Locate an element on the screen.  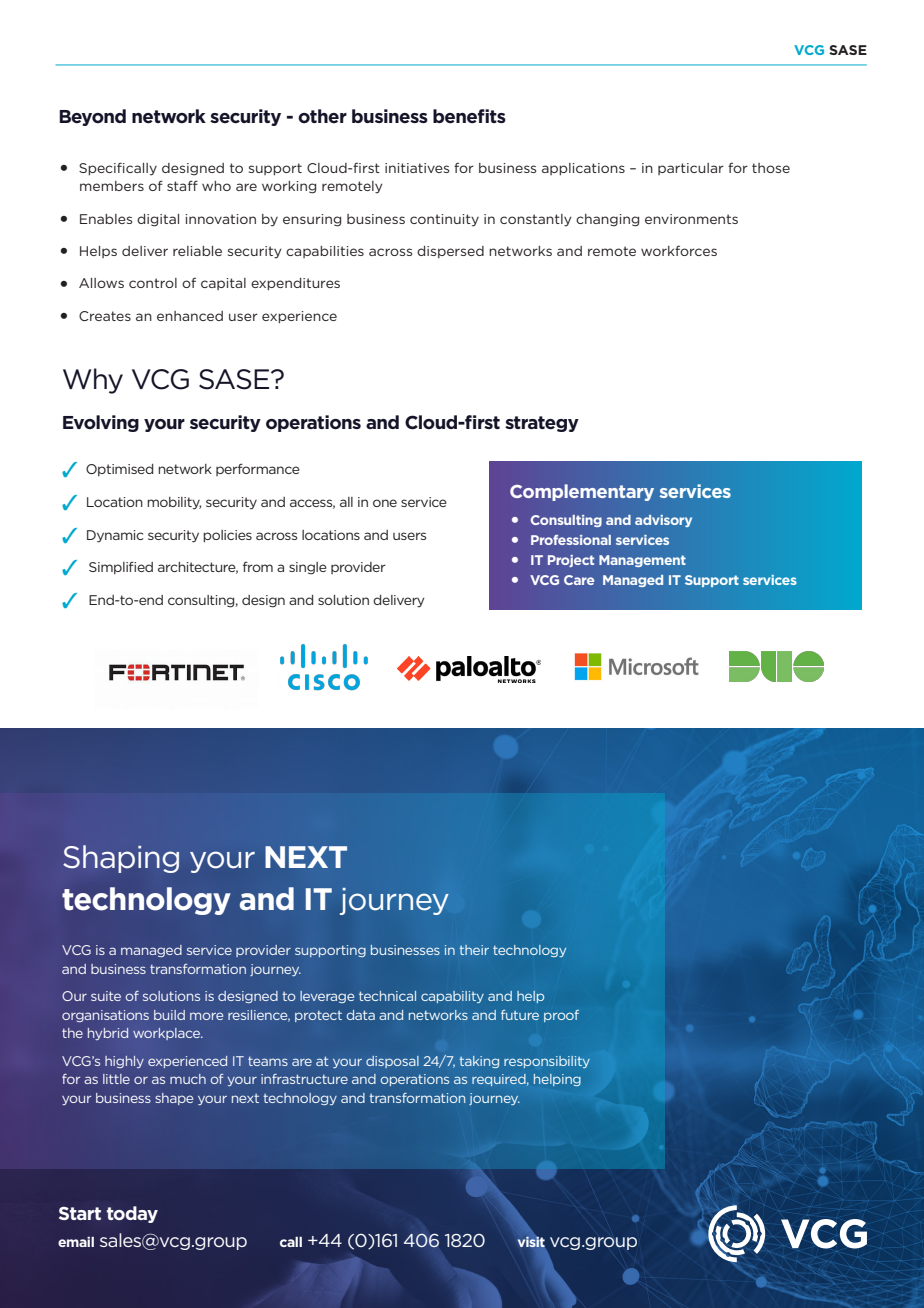
one is located at coordinates (385, 503).
